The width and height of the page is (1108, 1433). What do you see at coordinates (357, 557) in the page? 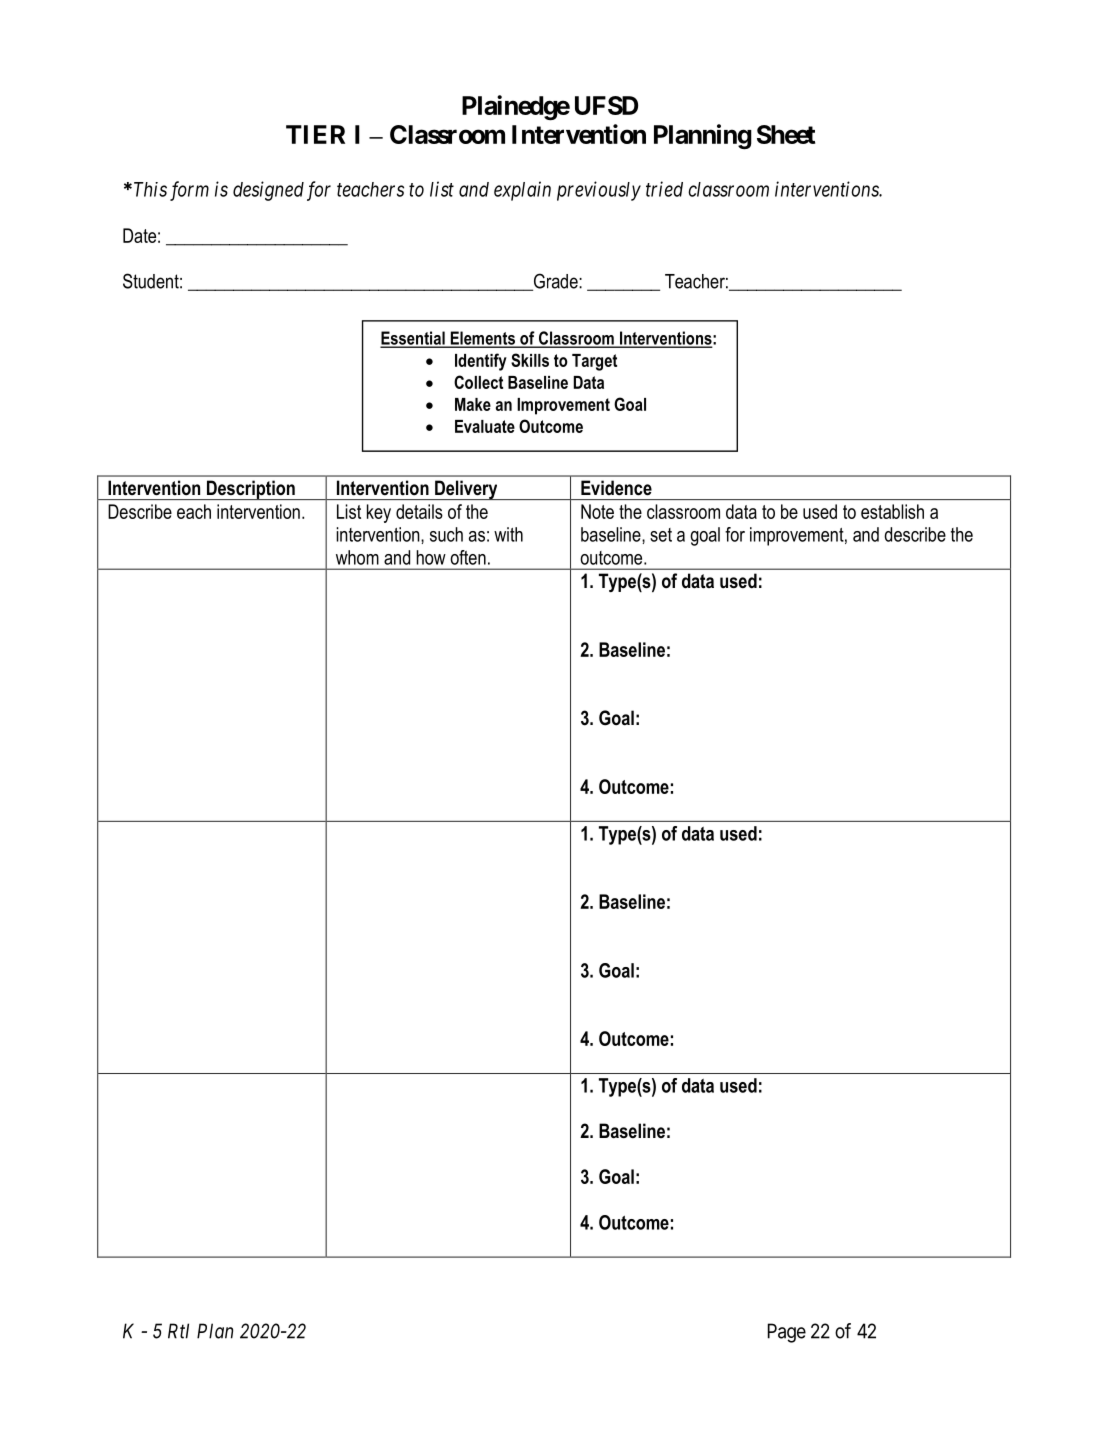
I see `whom` at bounding box center [357, 557].
